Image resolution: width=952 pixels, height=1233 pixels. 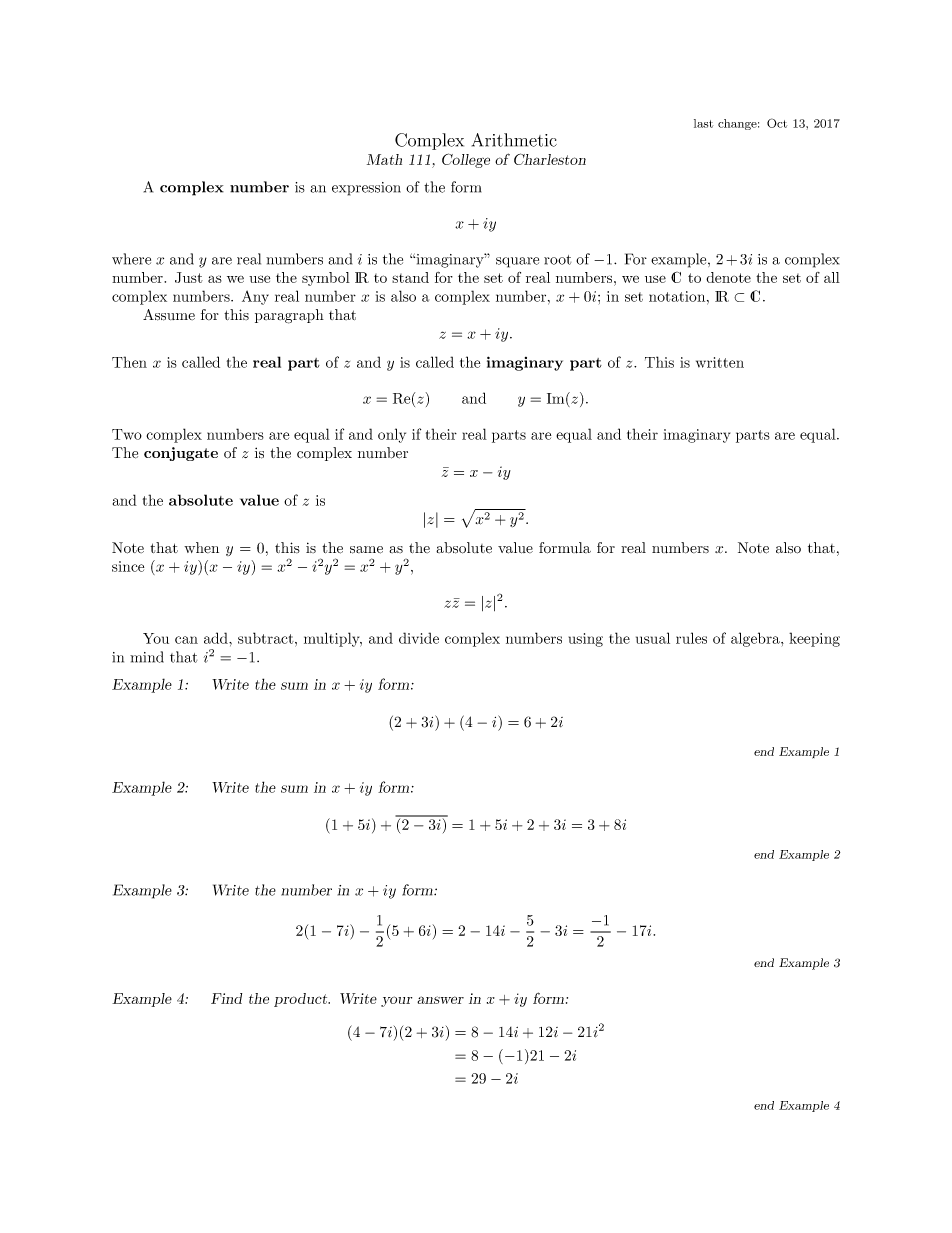 I want to click on written, so click(x=720, y=362).
